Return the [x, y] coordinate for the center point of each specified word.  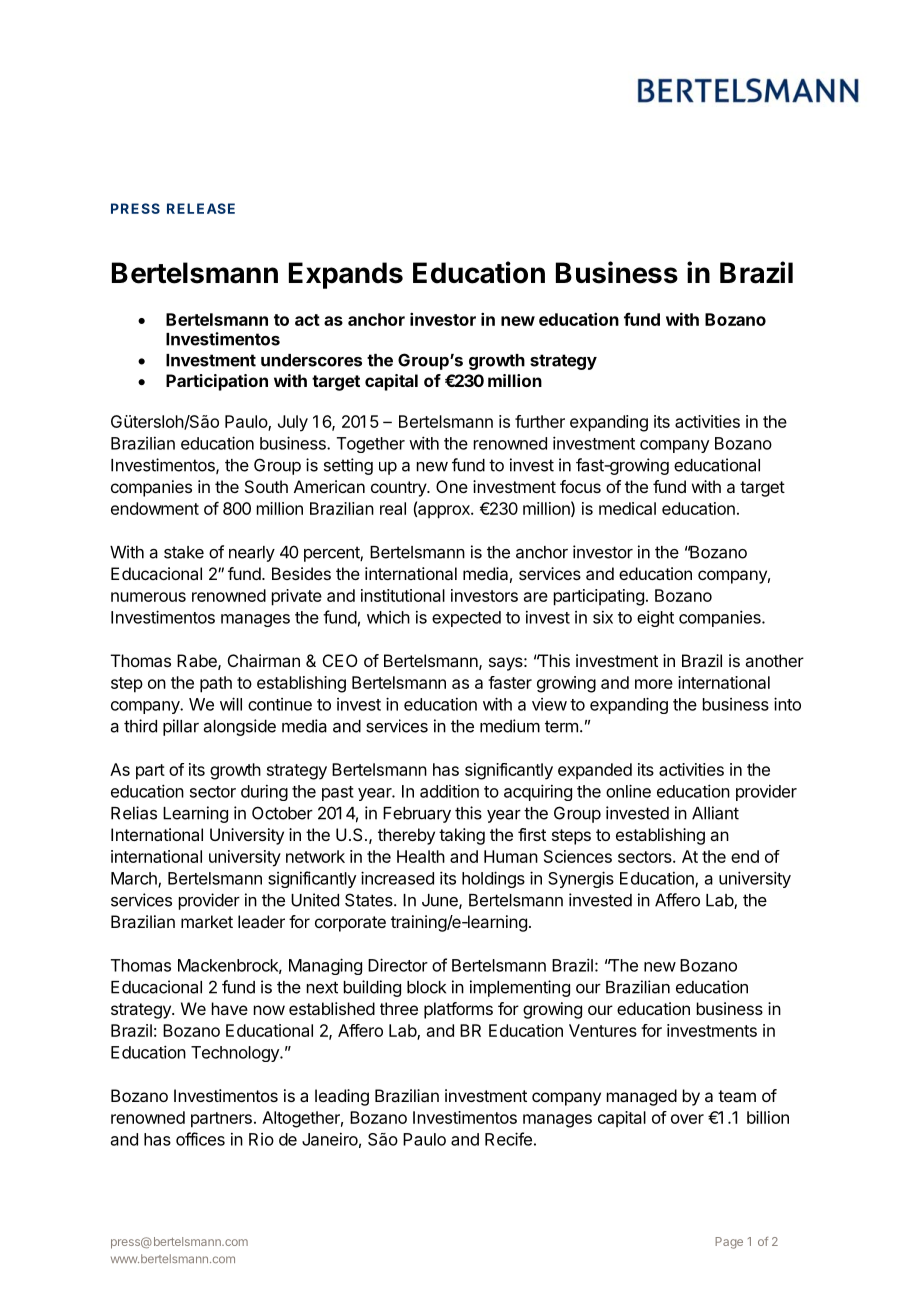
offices [200, 1139]
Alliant [715, 813]
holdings [493, 879]
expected [466, 619]
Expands [346, 275]
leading [342, 1097]
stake [184, 552]
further [540, 421]
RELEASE [201, 208]
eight [655, 618]
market [207, 921]
